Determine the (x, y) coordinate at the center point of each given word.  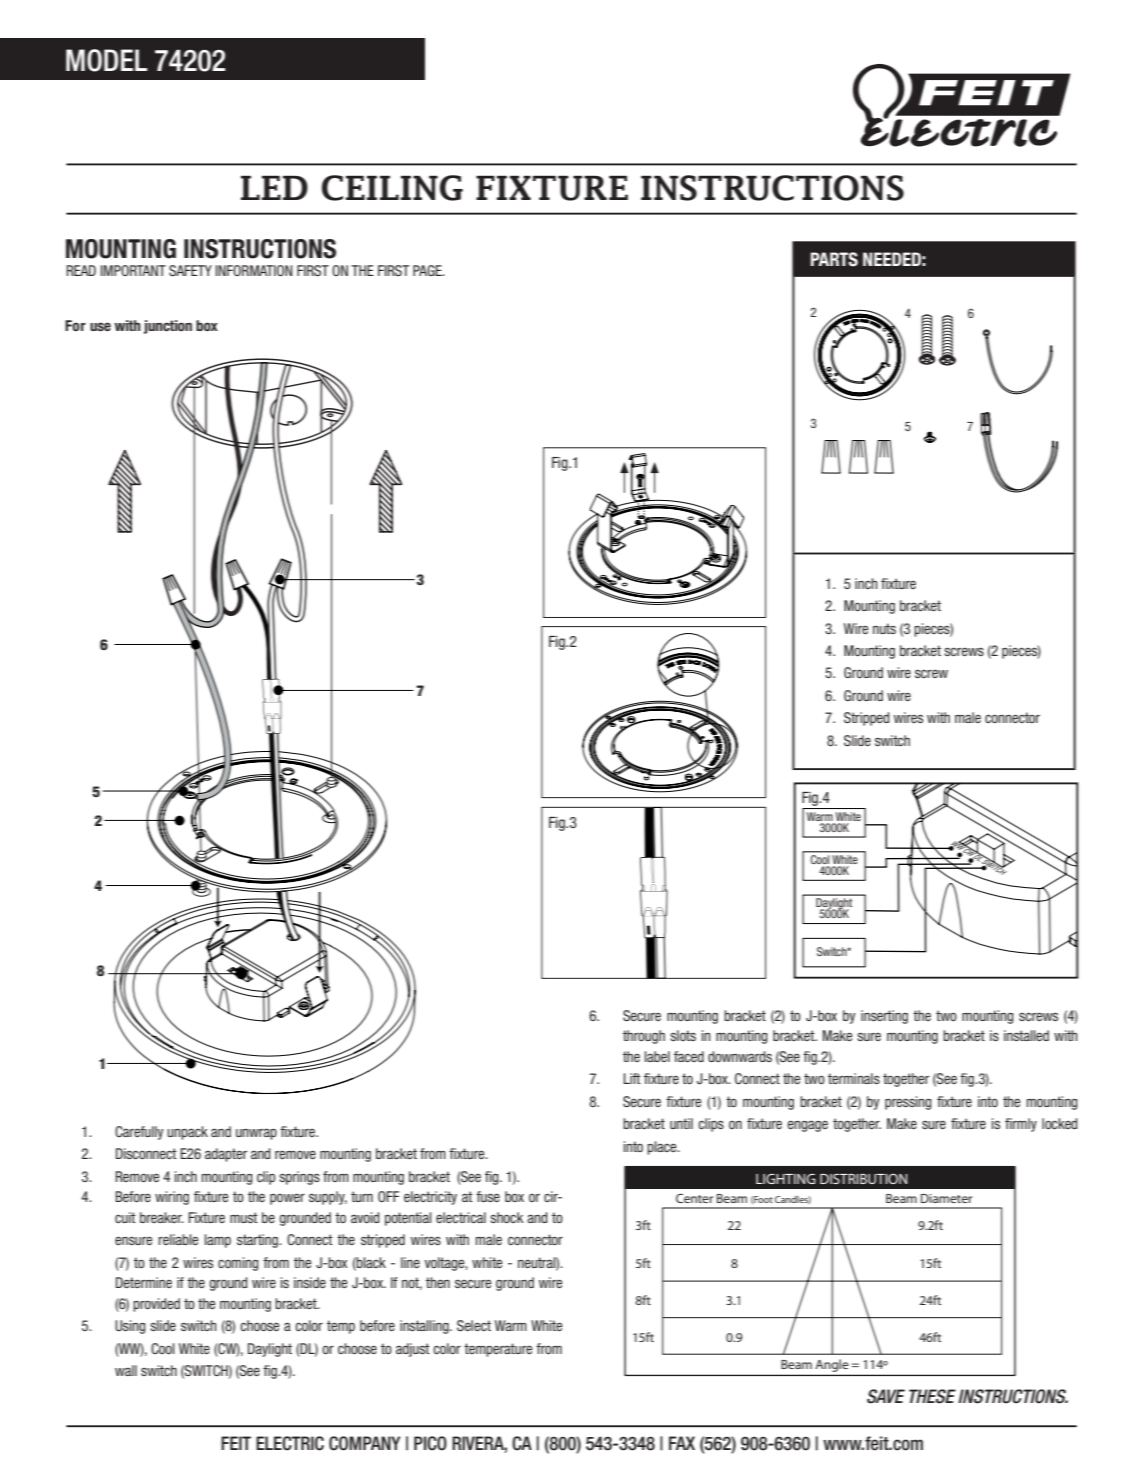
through (644, 1037)
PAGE (428, 270)
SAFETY (190, 270)
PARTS (834, 259)
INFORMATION (254, 270)
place (663, 1148)
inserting (884, 1017)
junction (168, 327)
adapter (226, 1155)
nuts (884, 628)
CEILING (392, 188)
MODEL (106, 60)
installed (1026, 1035)
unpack (187, 1133)
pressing (908, 1103)
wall (126, 1370)
